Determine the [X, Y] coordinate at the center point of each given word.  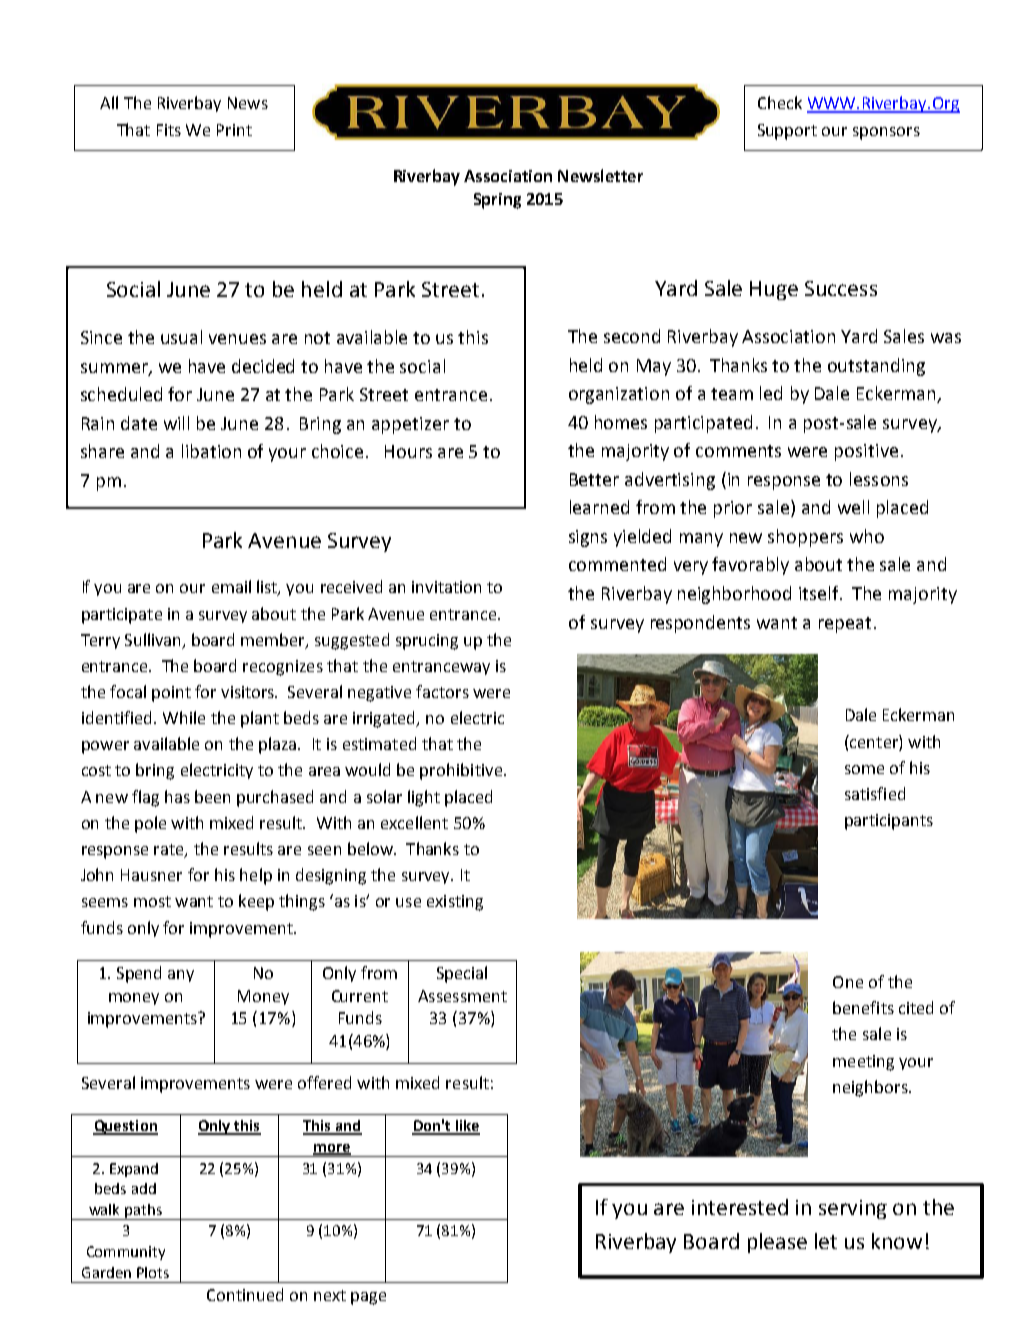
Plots [153, 1272]
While [184, 717]
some [864, 769]
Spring [497, 201]
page [368, 1298]
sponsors [886, 133]
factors [442, 691]
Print [234, 130]
